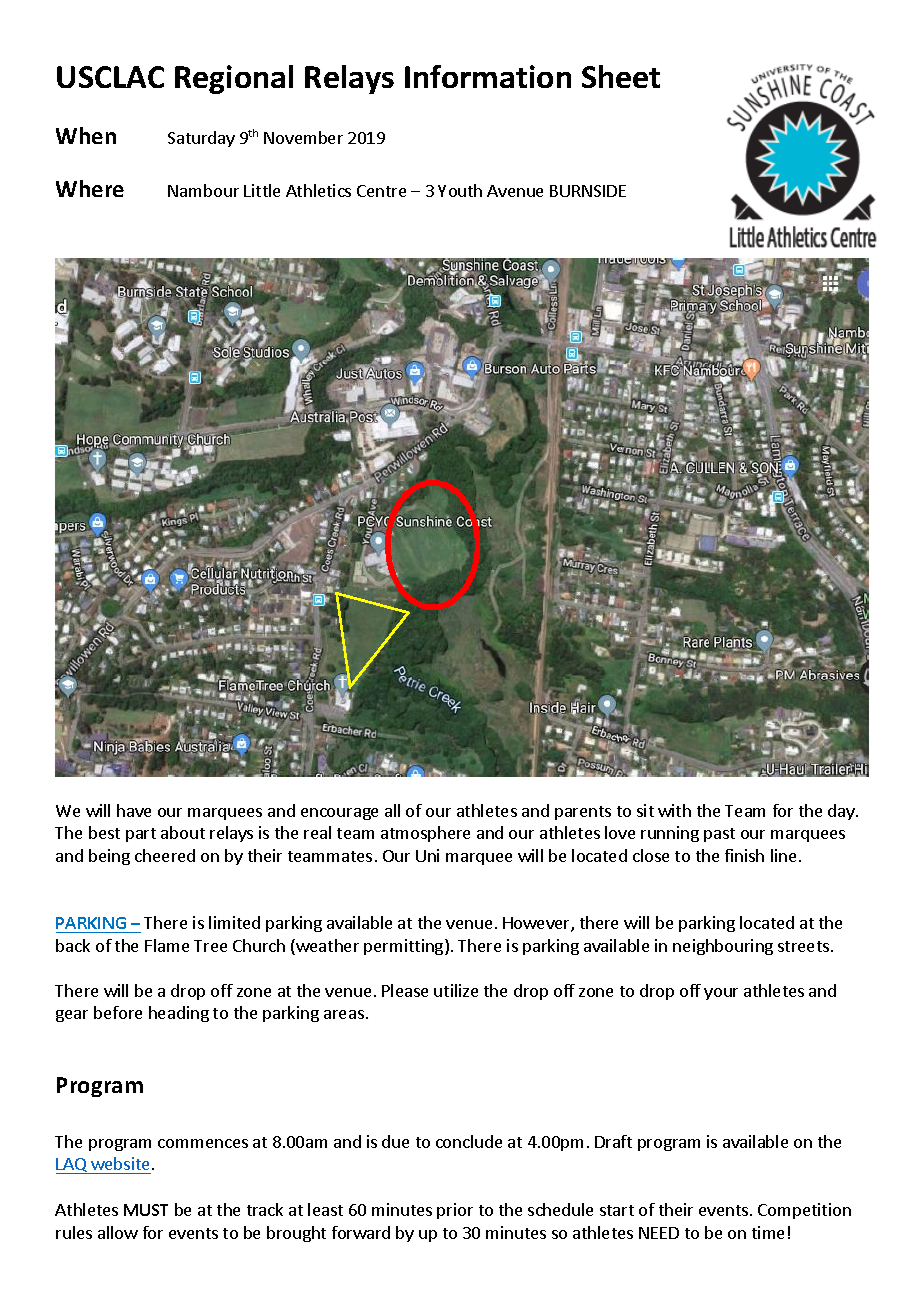 This screenshot has width=924, height=1309. I want to click on permitting, so click(405, 947).
